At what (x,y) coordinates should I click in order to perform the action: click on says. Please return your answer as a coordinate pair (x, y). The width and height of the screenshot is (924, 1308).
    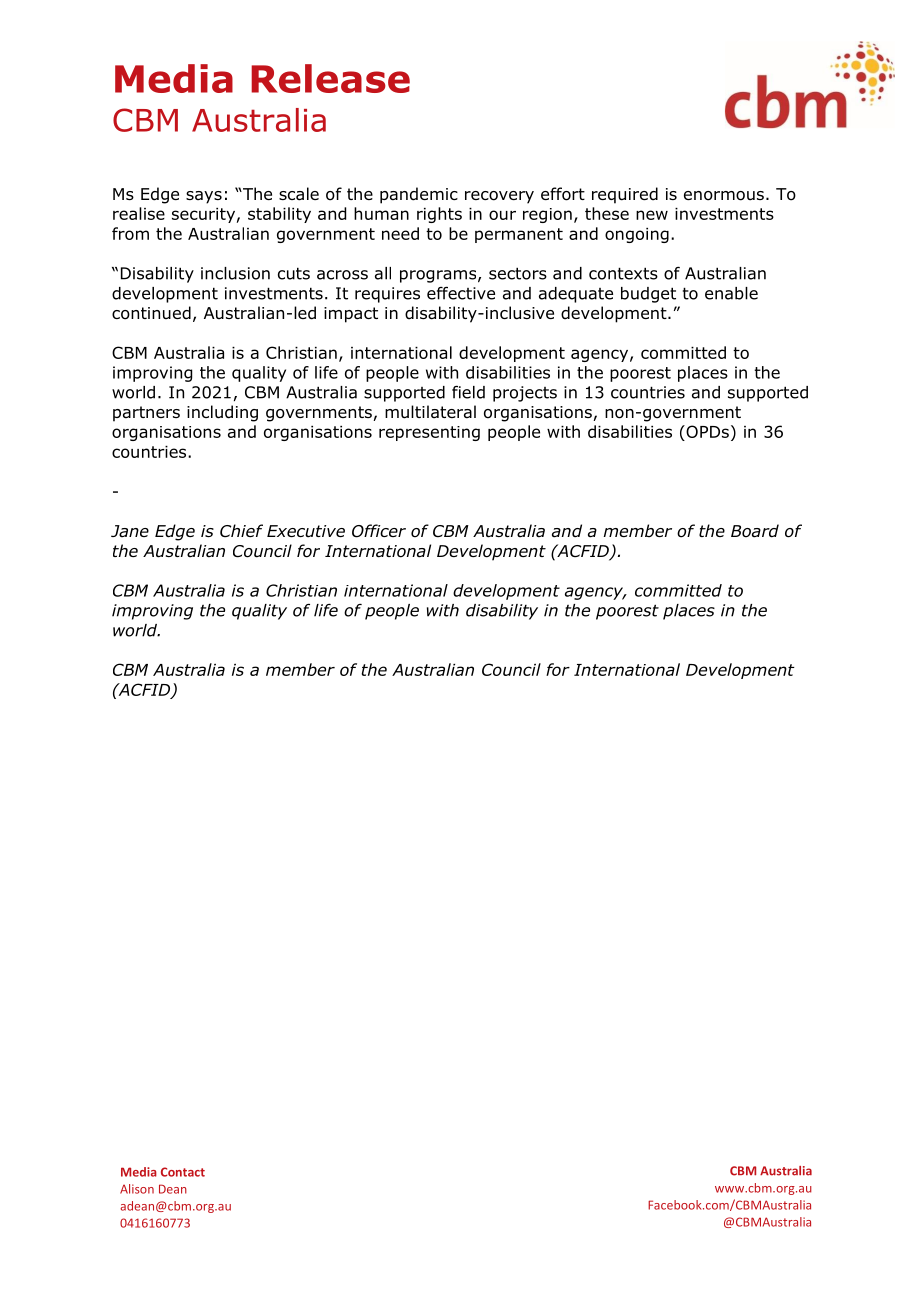
    Looking at the image, I should click on (204, 197).
